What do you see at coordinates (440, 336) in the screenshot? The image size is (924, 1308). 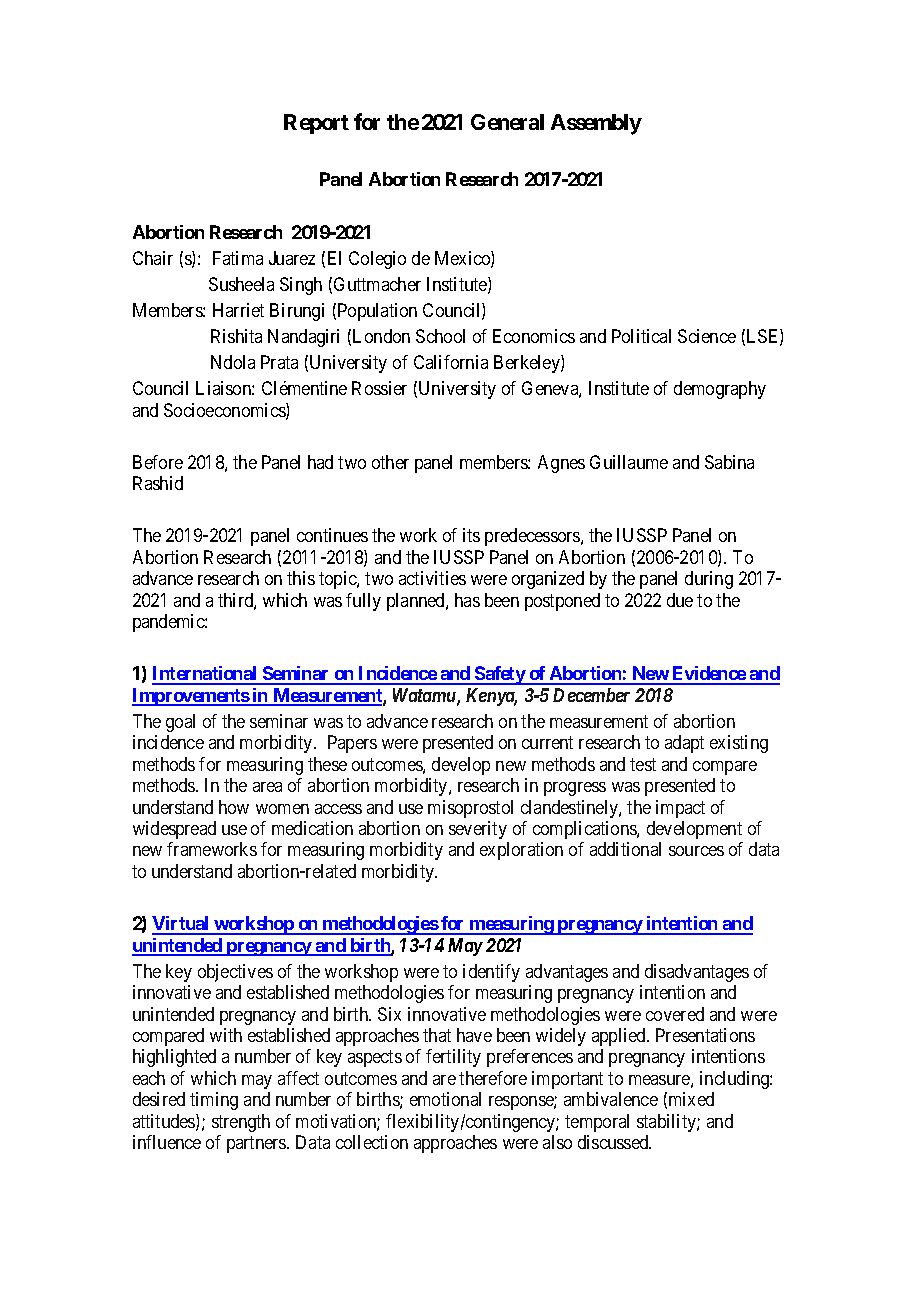 I see `School` at bounding box center [440, 336].
